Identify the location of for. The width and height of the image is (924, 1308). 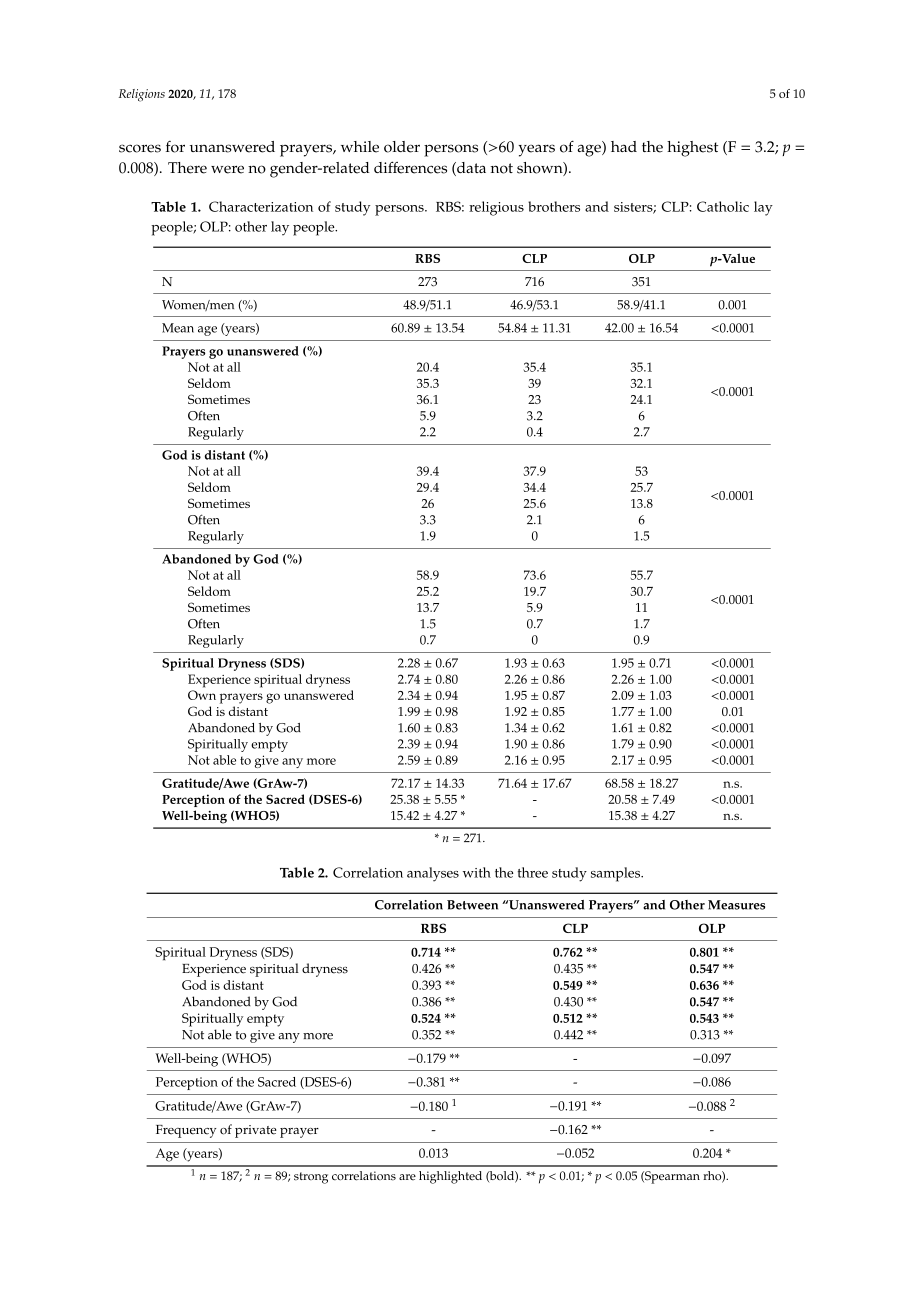
(175, 147).
